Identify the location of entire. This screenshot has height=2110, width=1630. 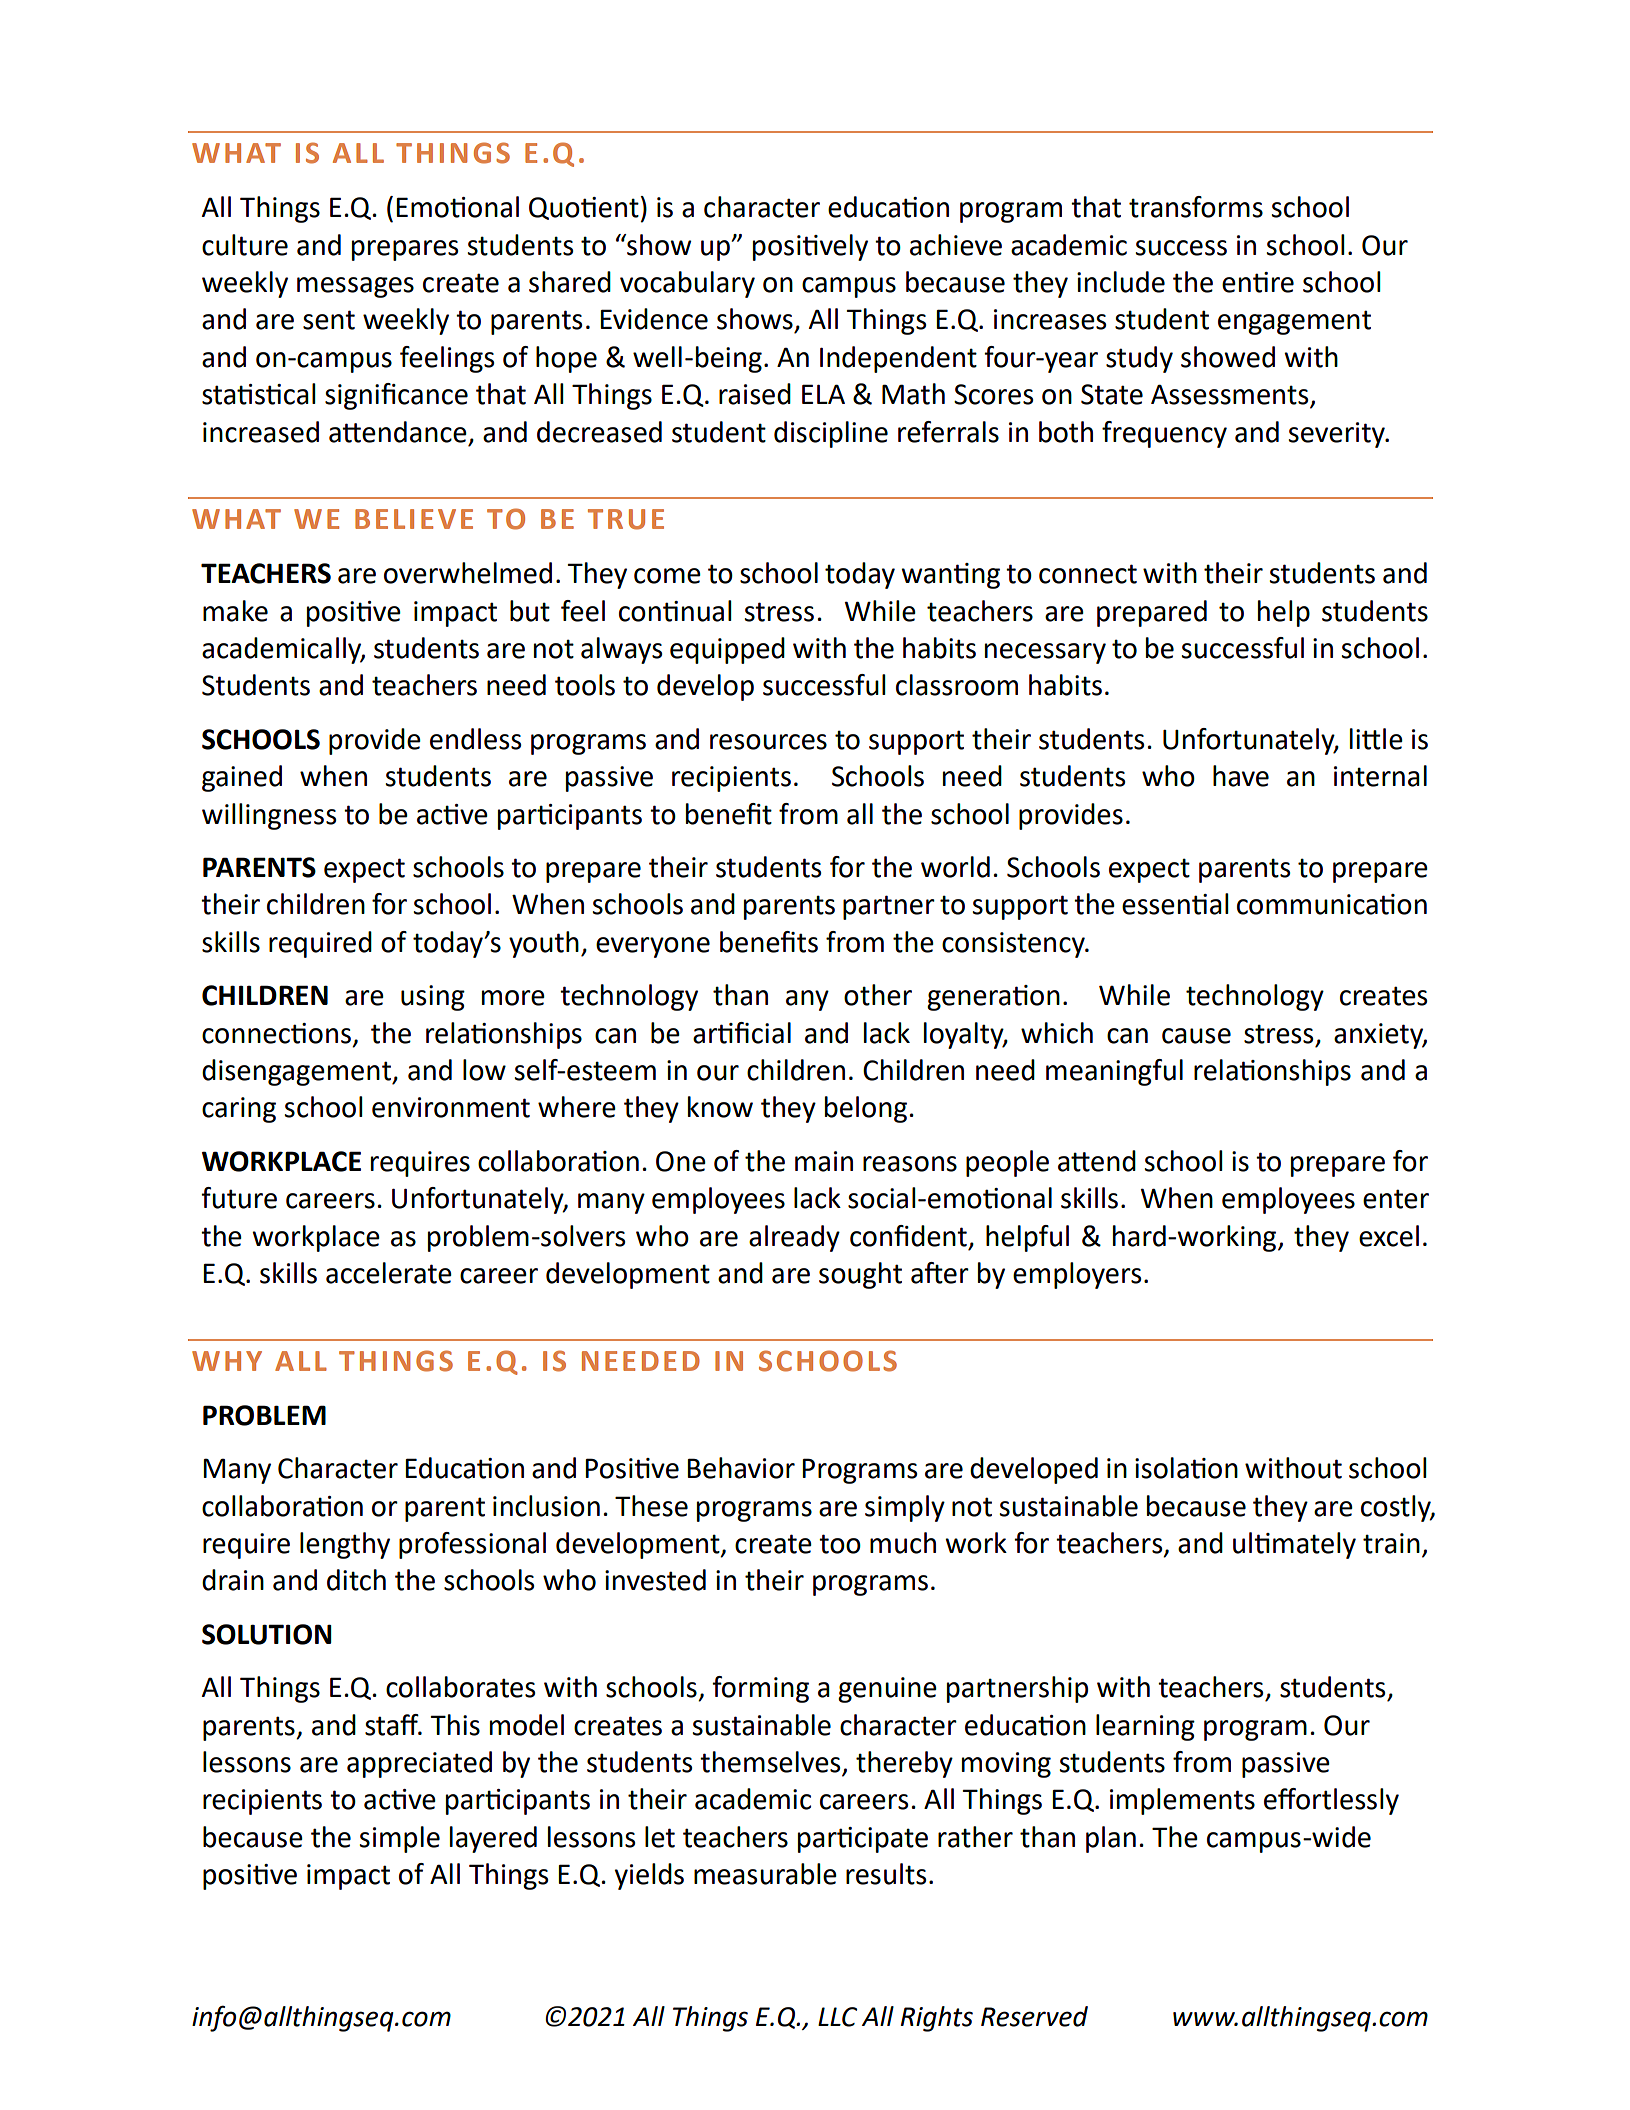
(1258, 282).
